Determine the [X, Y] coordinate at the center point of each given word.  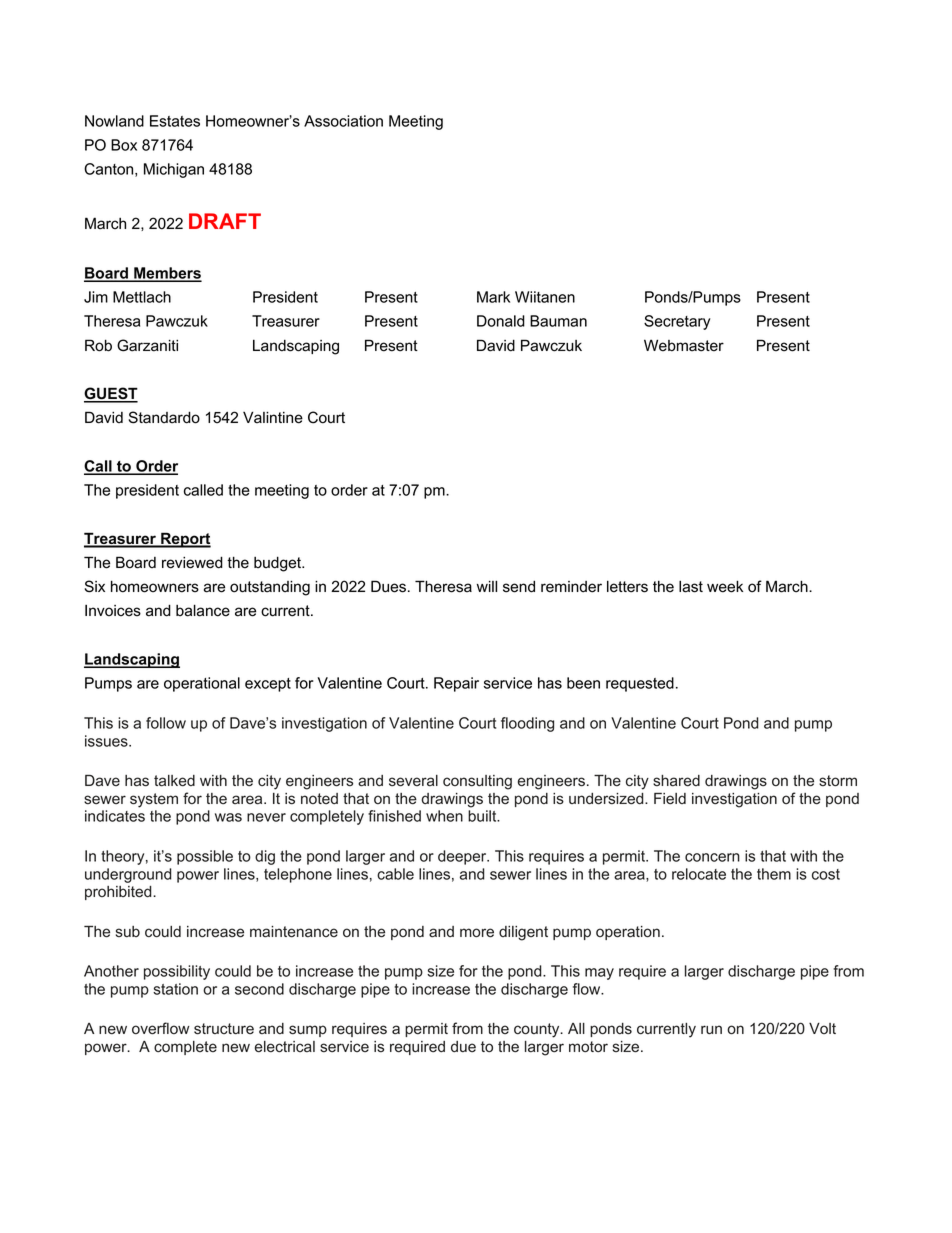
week [725, 586]
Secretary [677, 322]
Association [343, 121]
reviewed [192, 562]
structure [224, 1029]
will [487, 586]
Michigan [174, 170]
